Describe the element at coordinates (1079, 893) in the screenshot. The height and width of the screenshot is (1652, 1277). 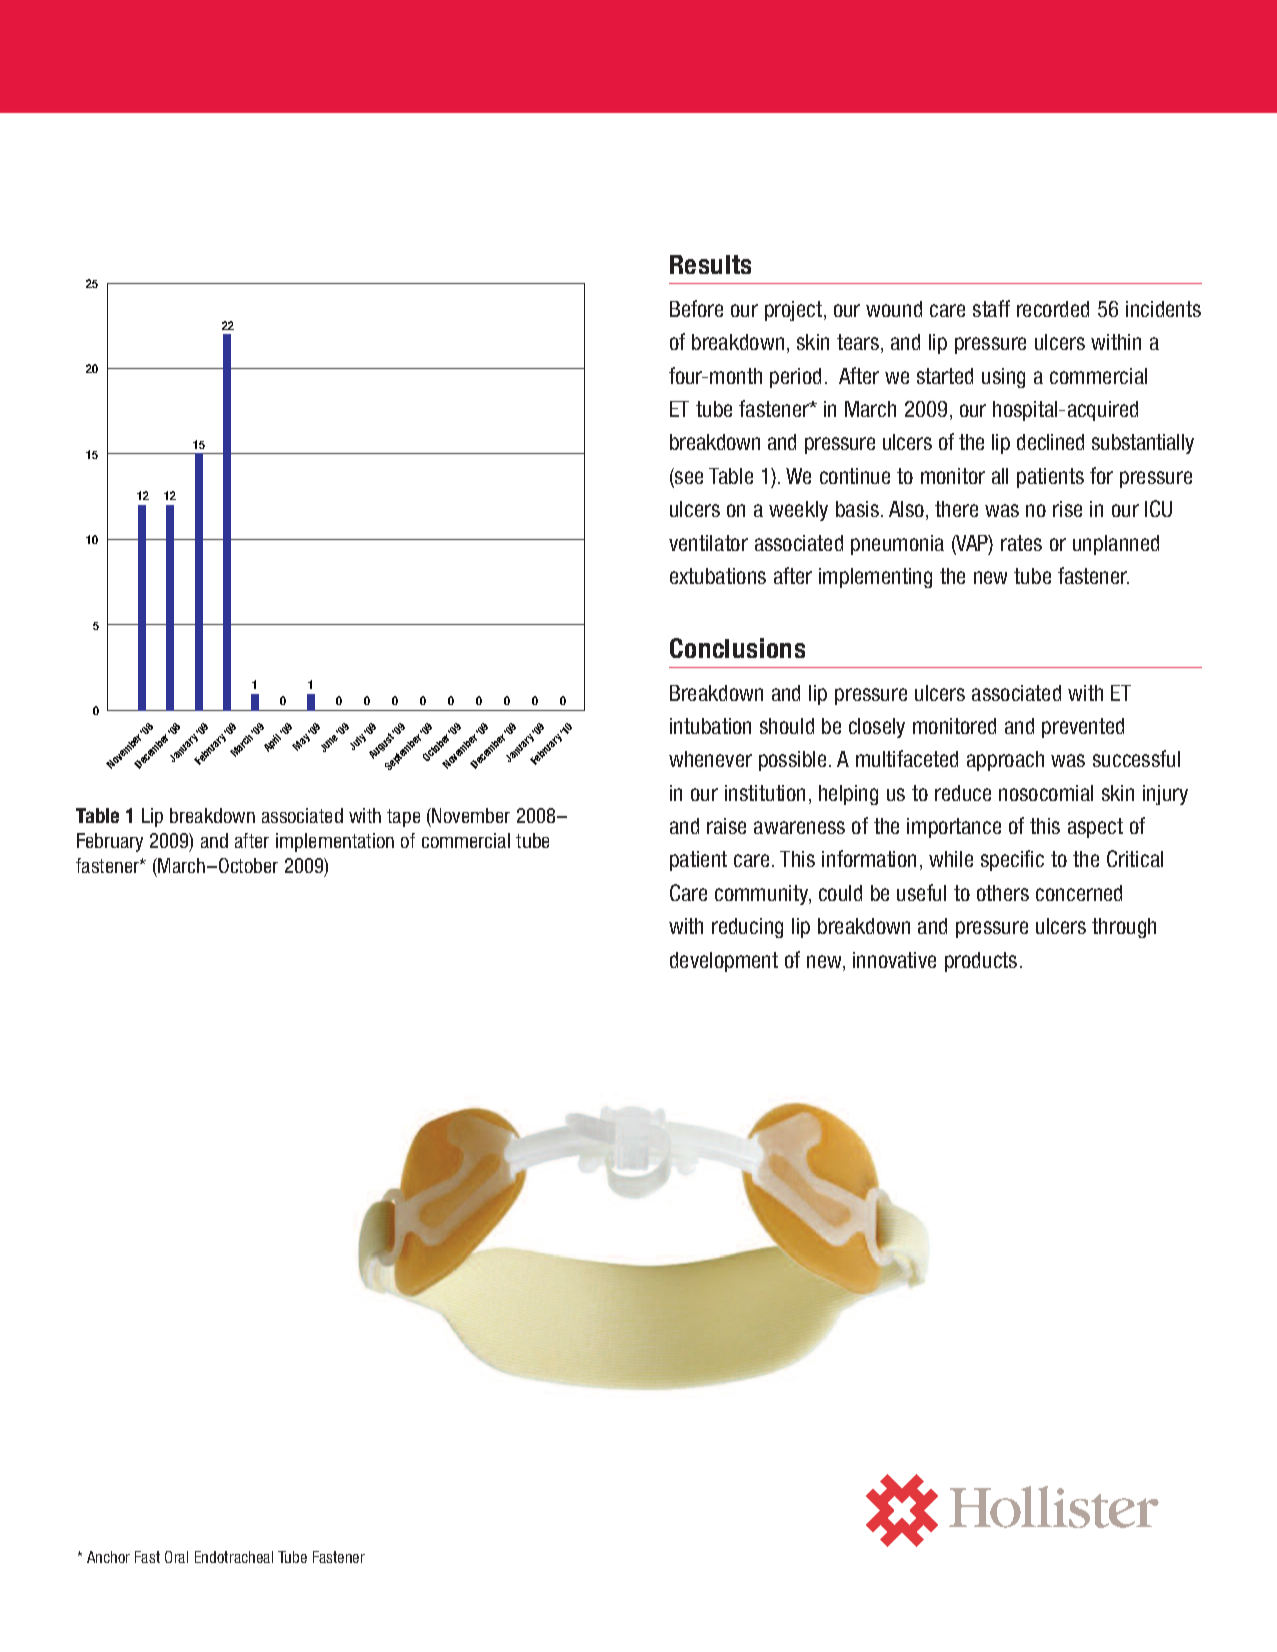
I see `concerned` at that location.
